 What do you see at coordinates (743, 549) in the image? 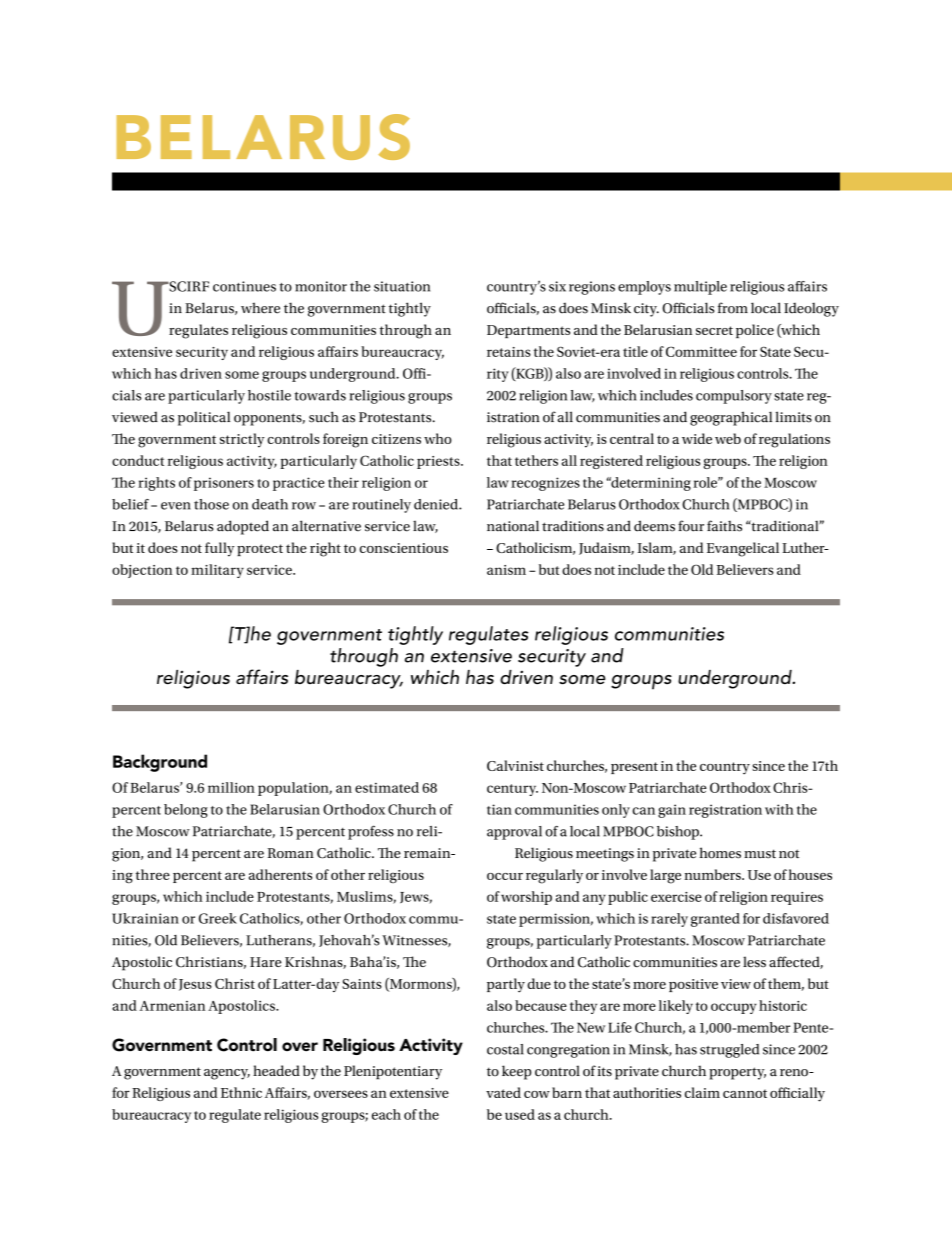
I see `Evangelical` at bounding box center [743, 549].
